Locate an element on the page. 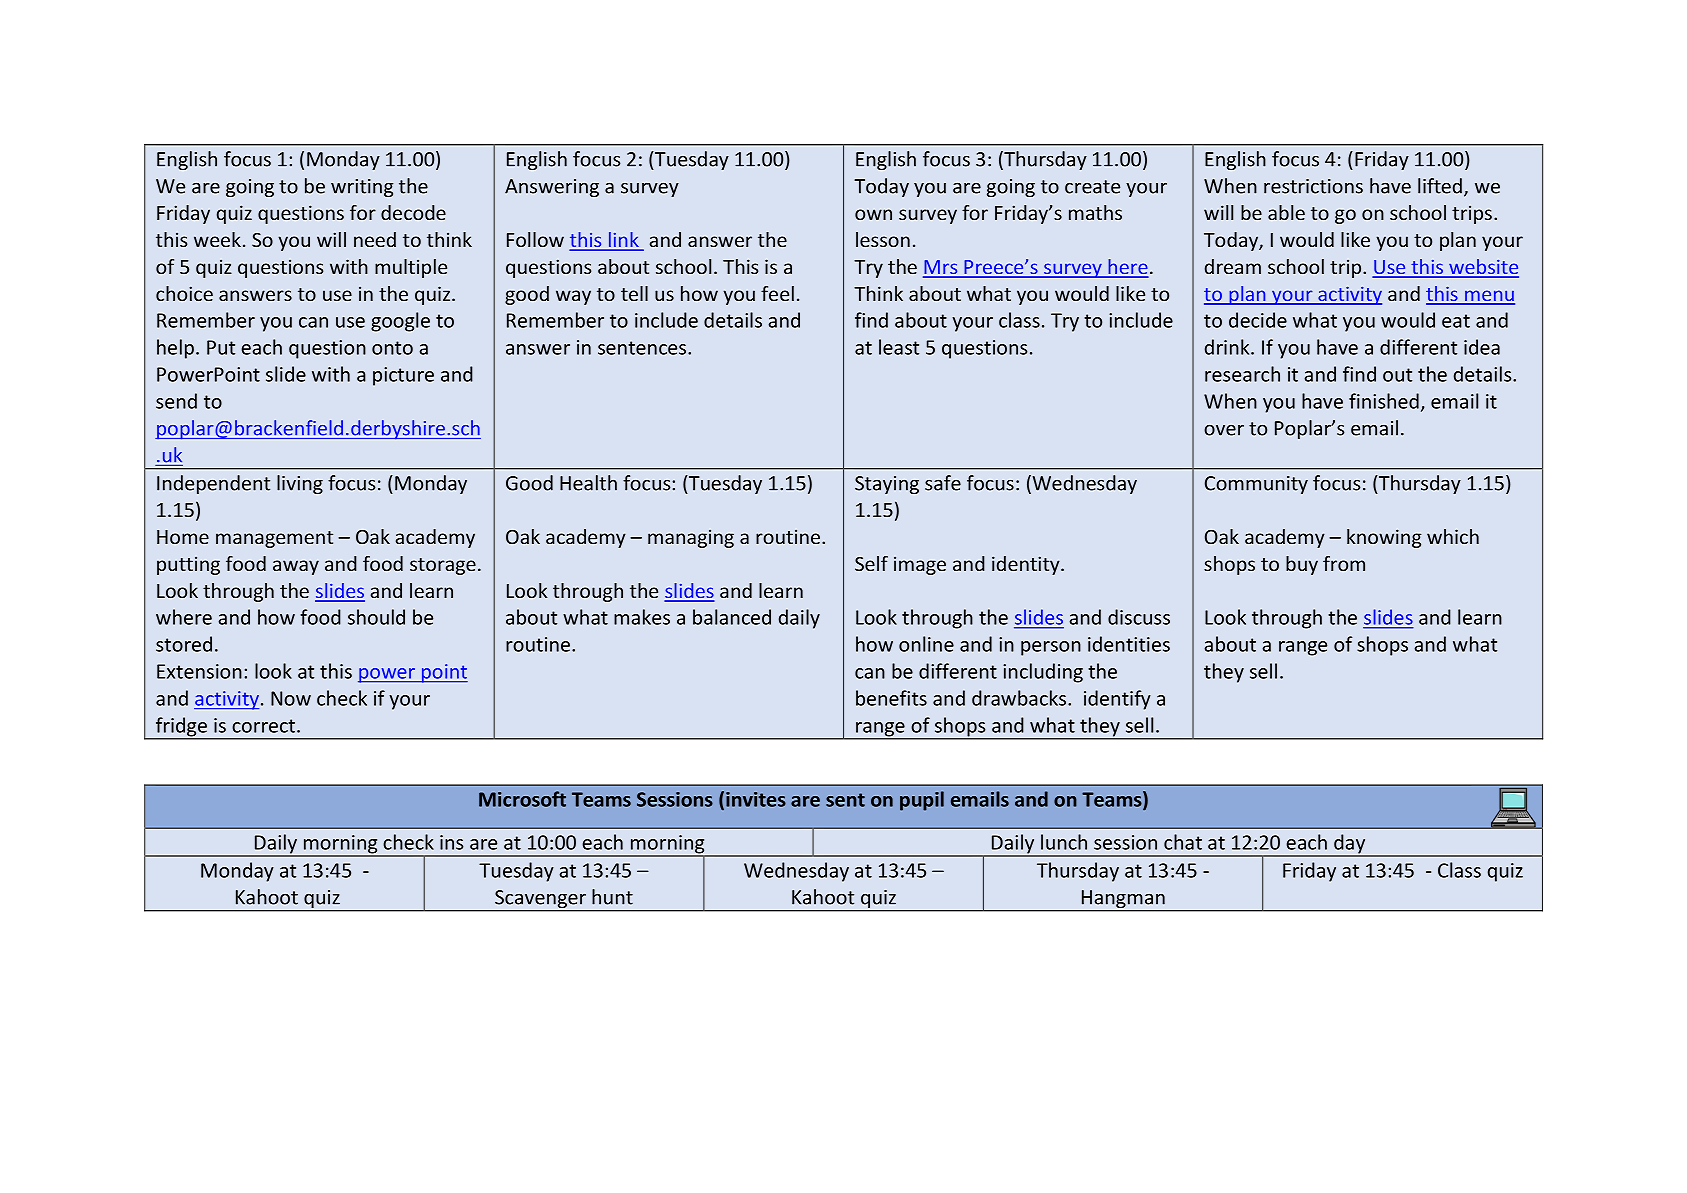  writing is located at coordinates (362, 188).
